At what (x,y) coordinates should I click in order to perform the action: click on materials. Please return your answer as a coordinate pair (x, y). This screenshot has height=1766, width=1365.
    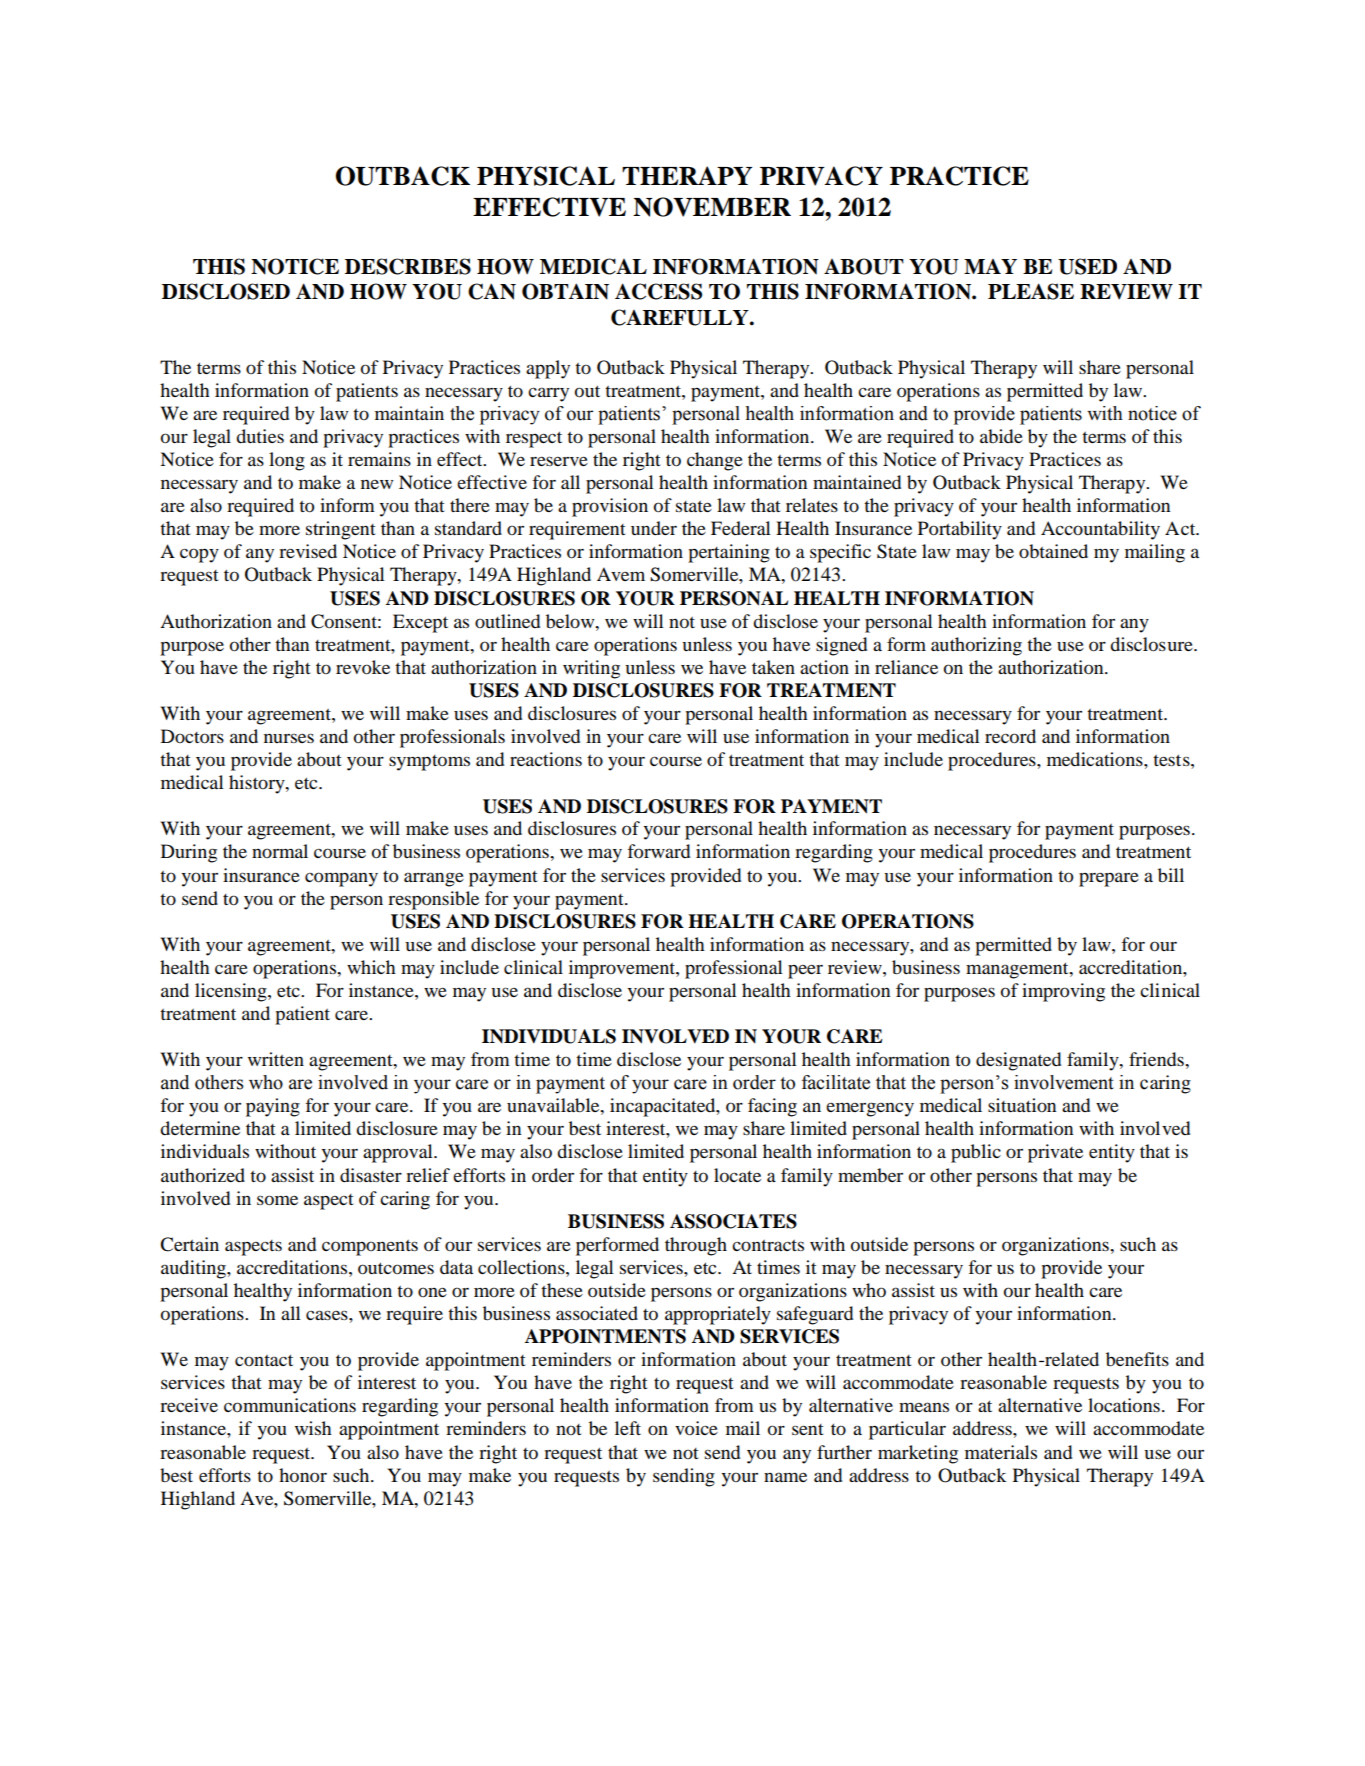
    Looking at the image, I should click on (1001, 1452).
